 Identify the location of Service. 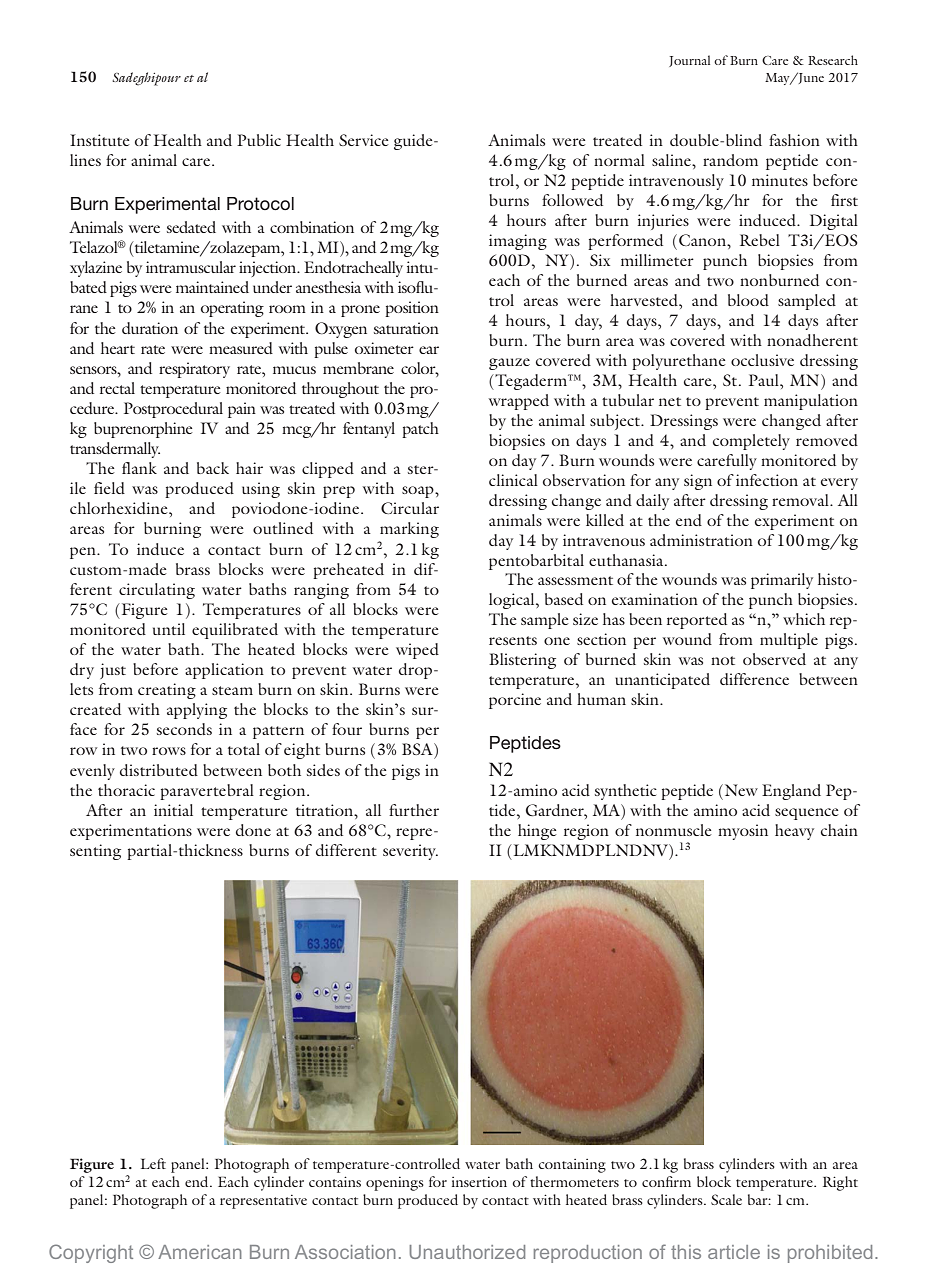
(364, 140).
